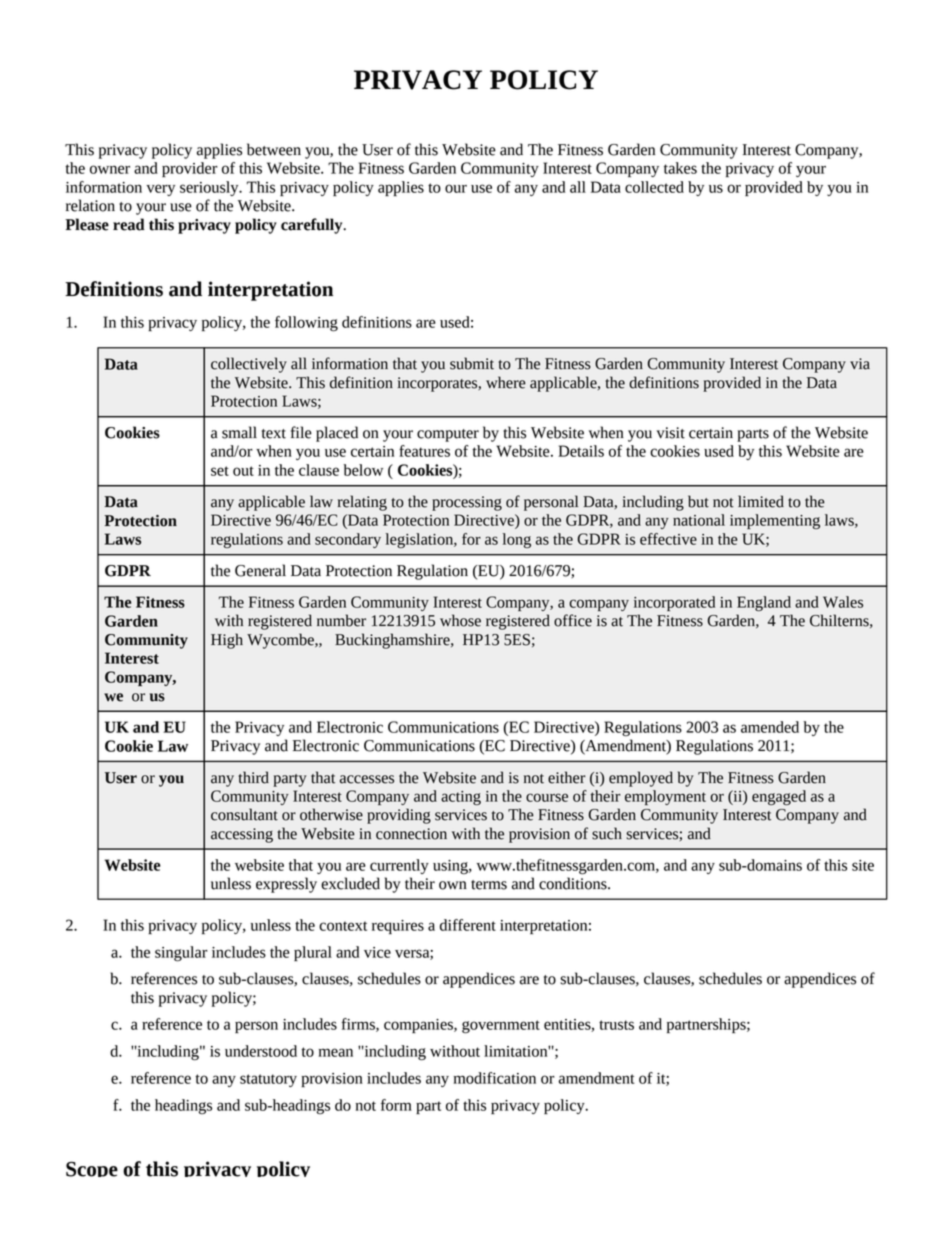  I want to click on England, so click(764, 603).
